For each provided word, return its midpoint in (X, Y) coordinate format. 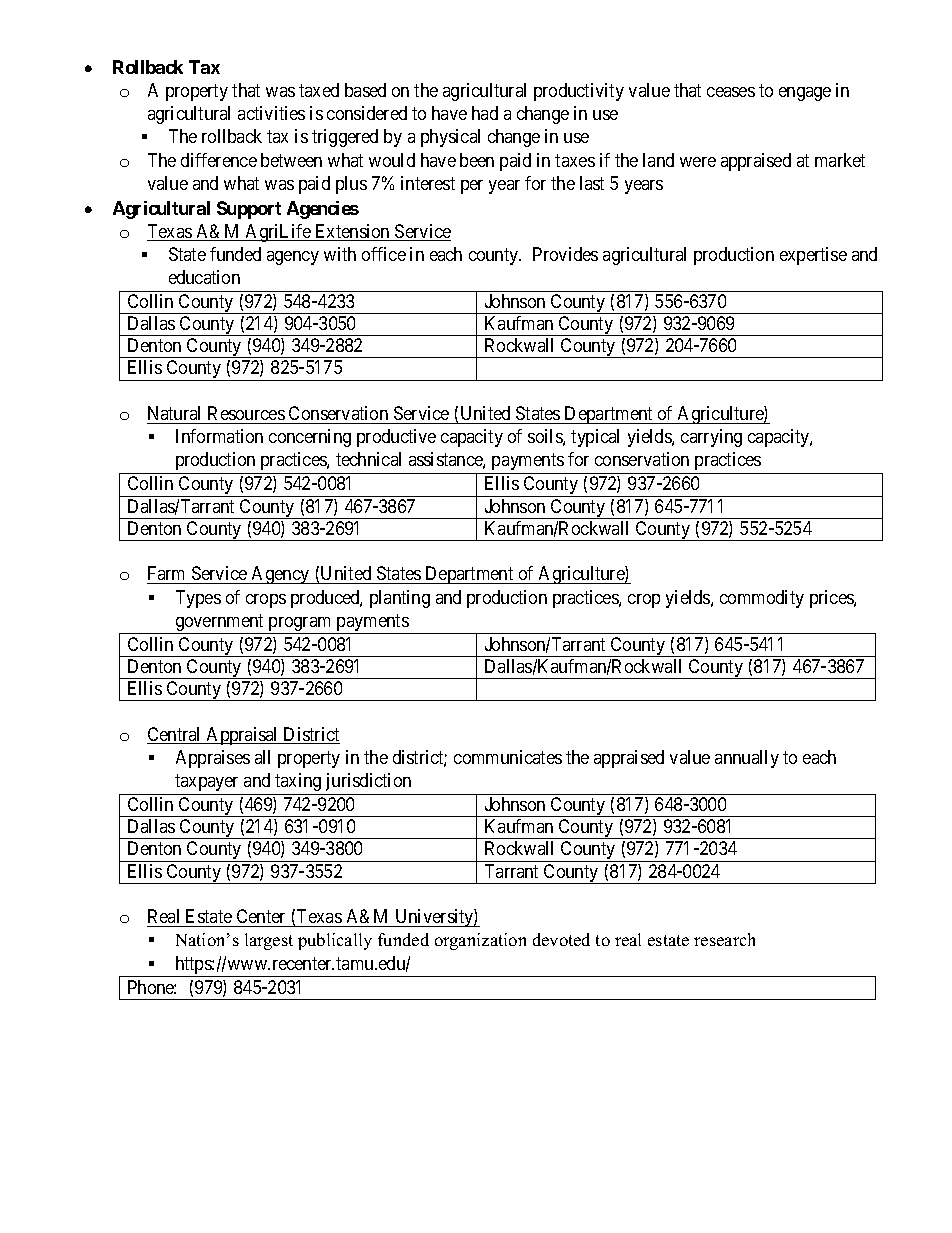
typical (595, 438)
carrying (711, 438)
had (485, 113)
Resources (246, 413)
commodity (762, 599)
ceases (731, 92)
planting (400, 599)
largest (269, 941)
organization (480, 941)
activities (271, 113)
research (724, 939)
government (220, 624)
